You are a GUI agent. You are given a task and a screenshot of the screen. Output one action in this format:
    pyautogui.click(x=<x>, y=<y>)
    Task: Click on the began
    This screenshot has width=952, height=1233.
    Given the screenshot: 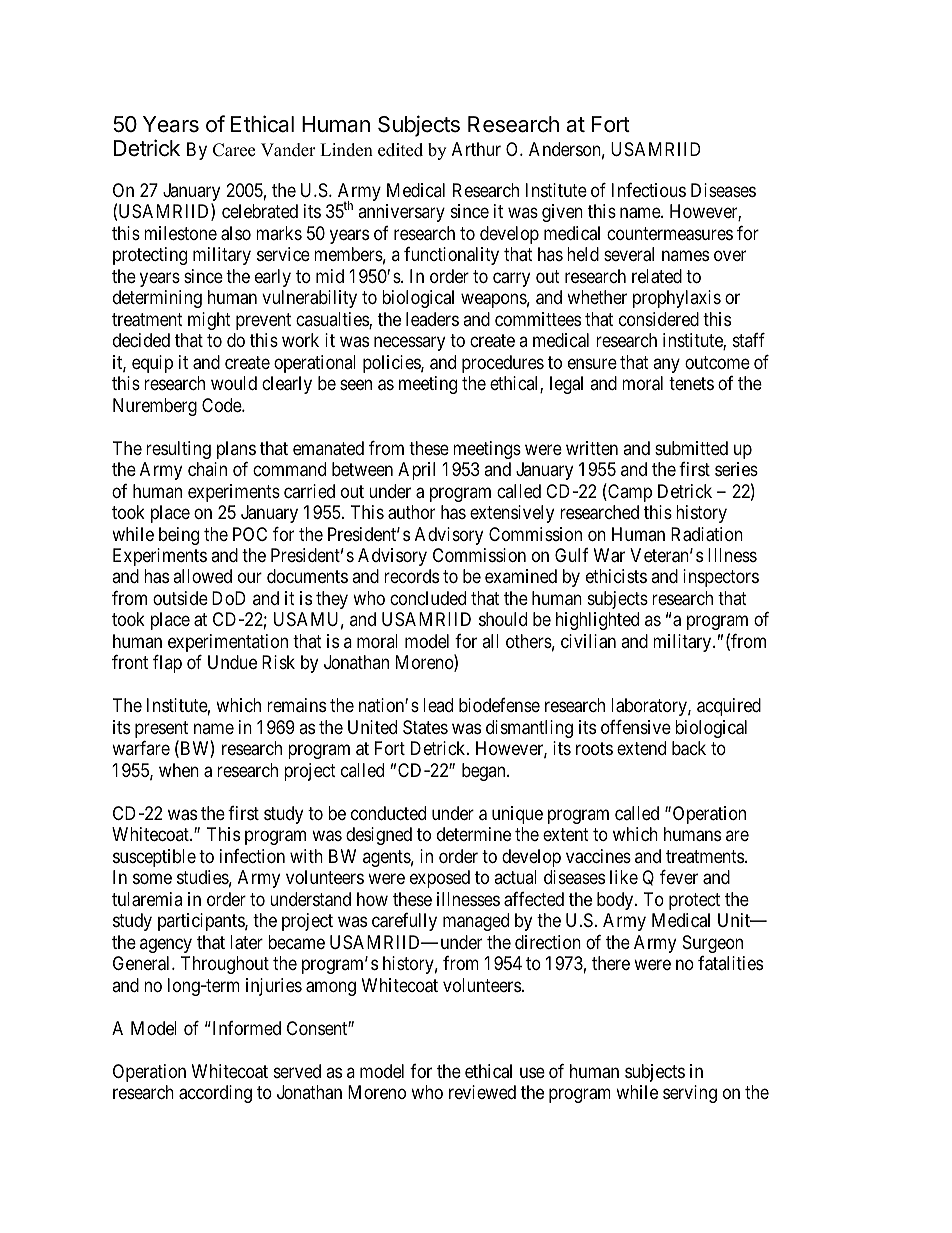 What is the action you would take?
    pyautogui.click(x=485, y=772)
